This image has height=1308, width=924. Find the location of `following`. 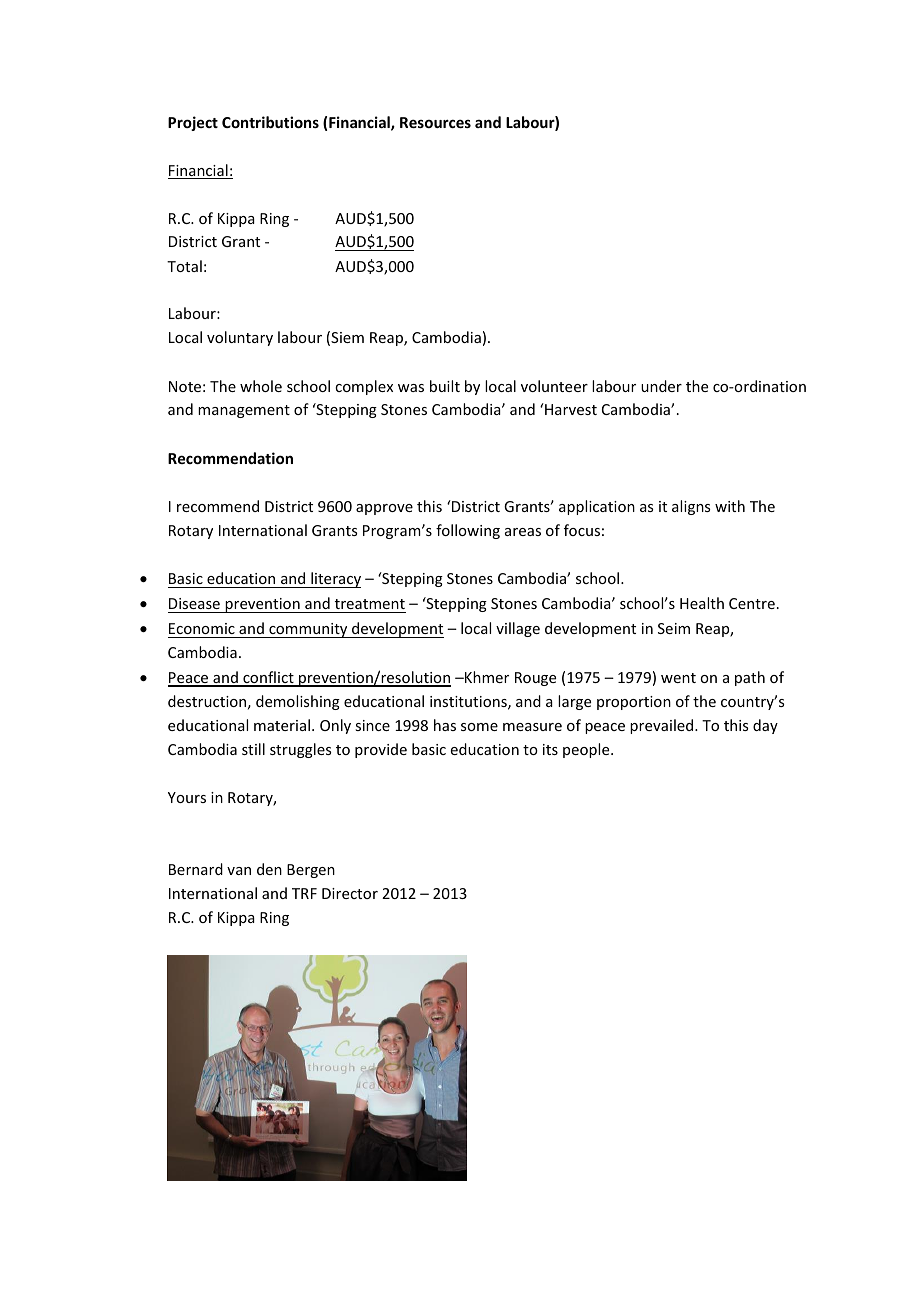

following is located at coordinates (468, 531).
